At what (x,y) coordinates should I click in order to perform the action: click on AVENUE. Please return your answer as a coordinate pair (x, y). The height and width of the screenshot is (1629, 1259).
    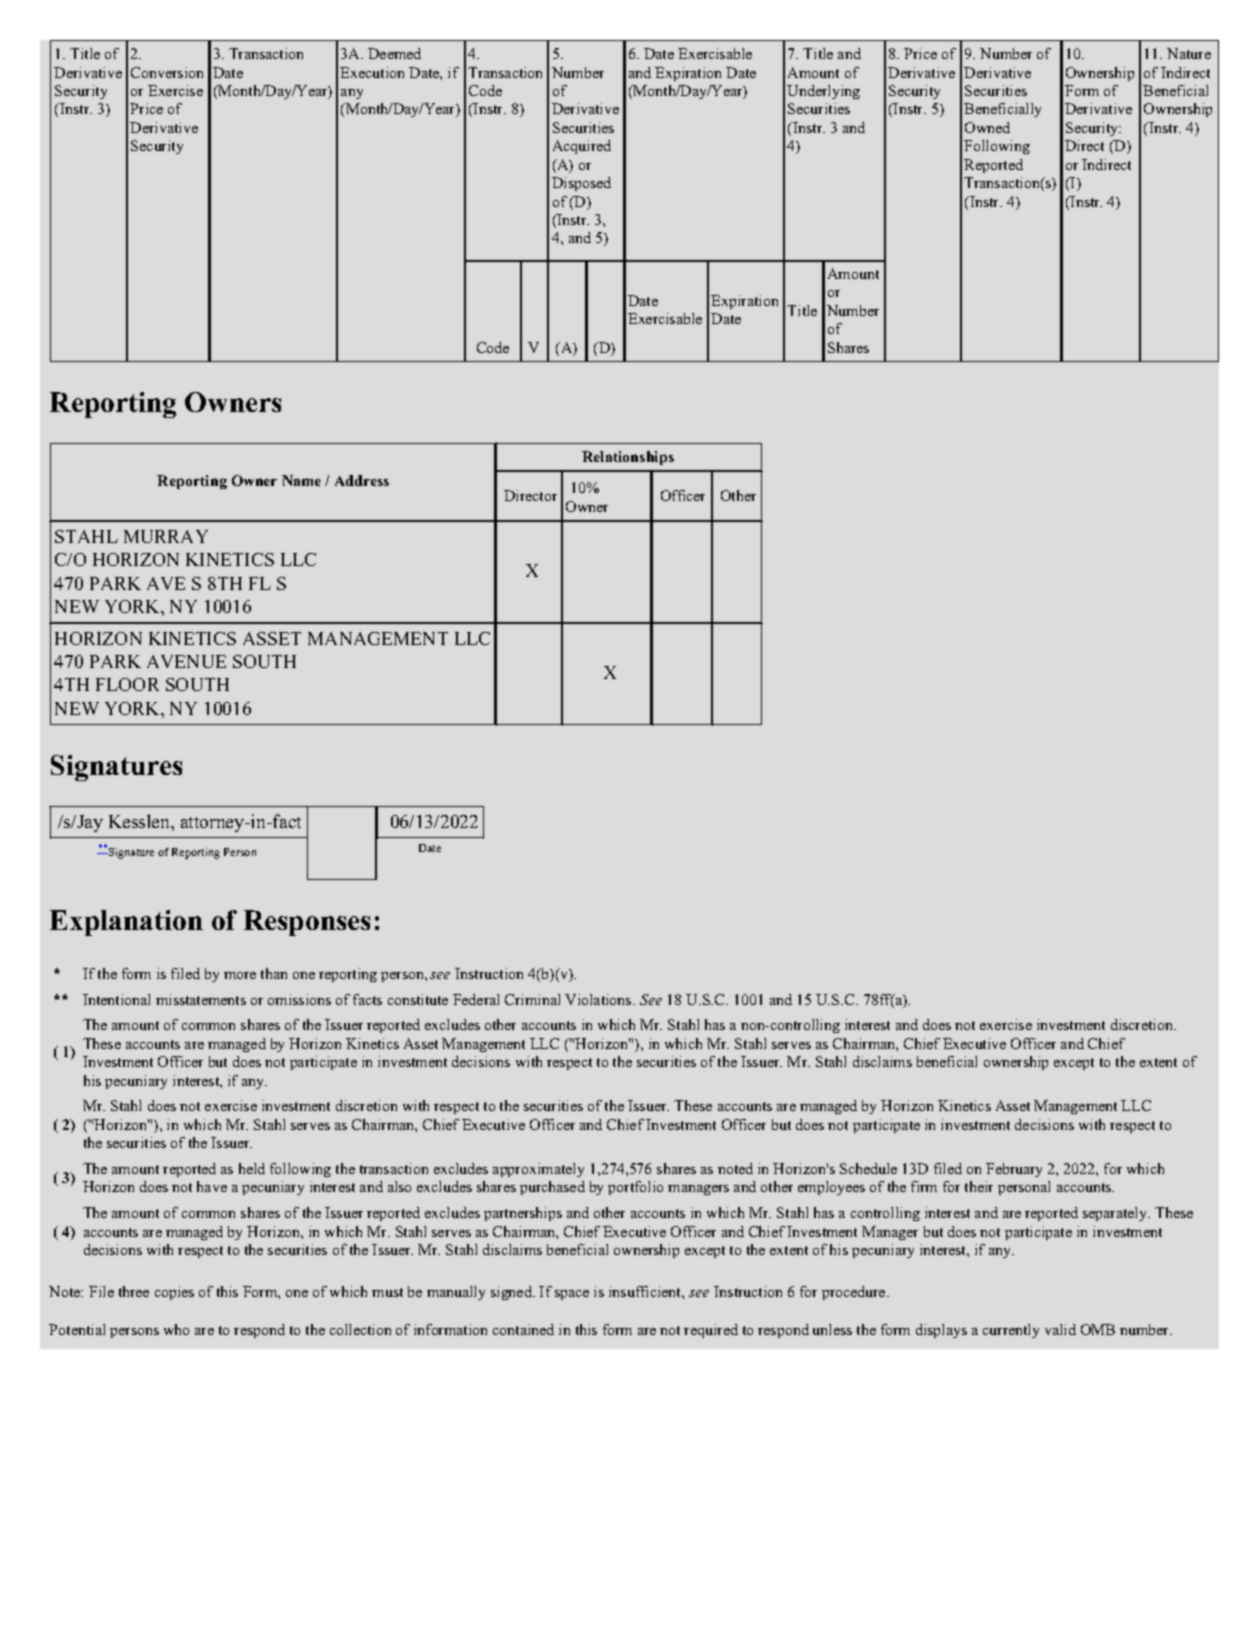
    Looking at the image, I should click on (186, 661).
